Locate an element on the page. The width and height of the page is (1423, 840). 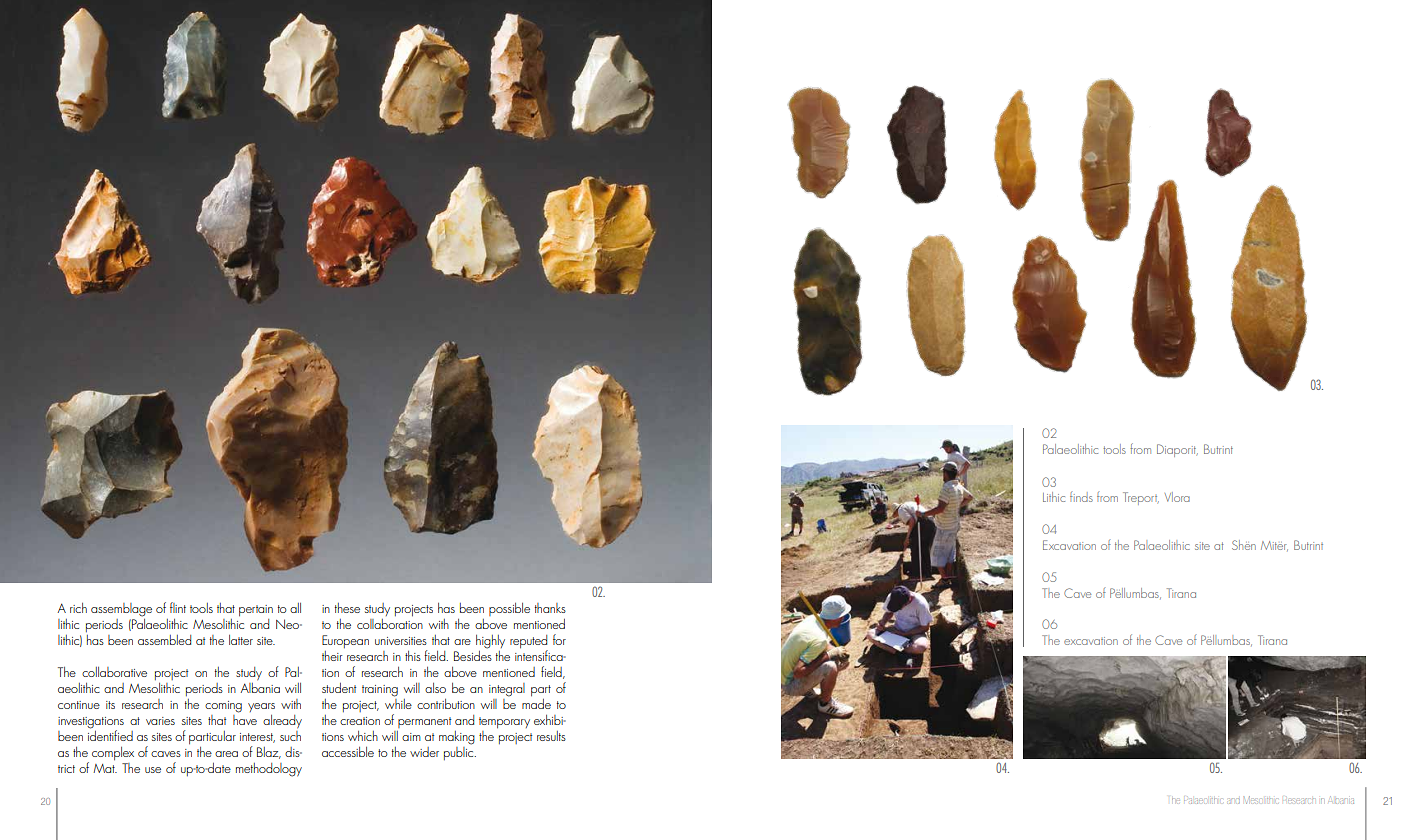
for is located at coordinates (559, 639).
